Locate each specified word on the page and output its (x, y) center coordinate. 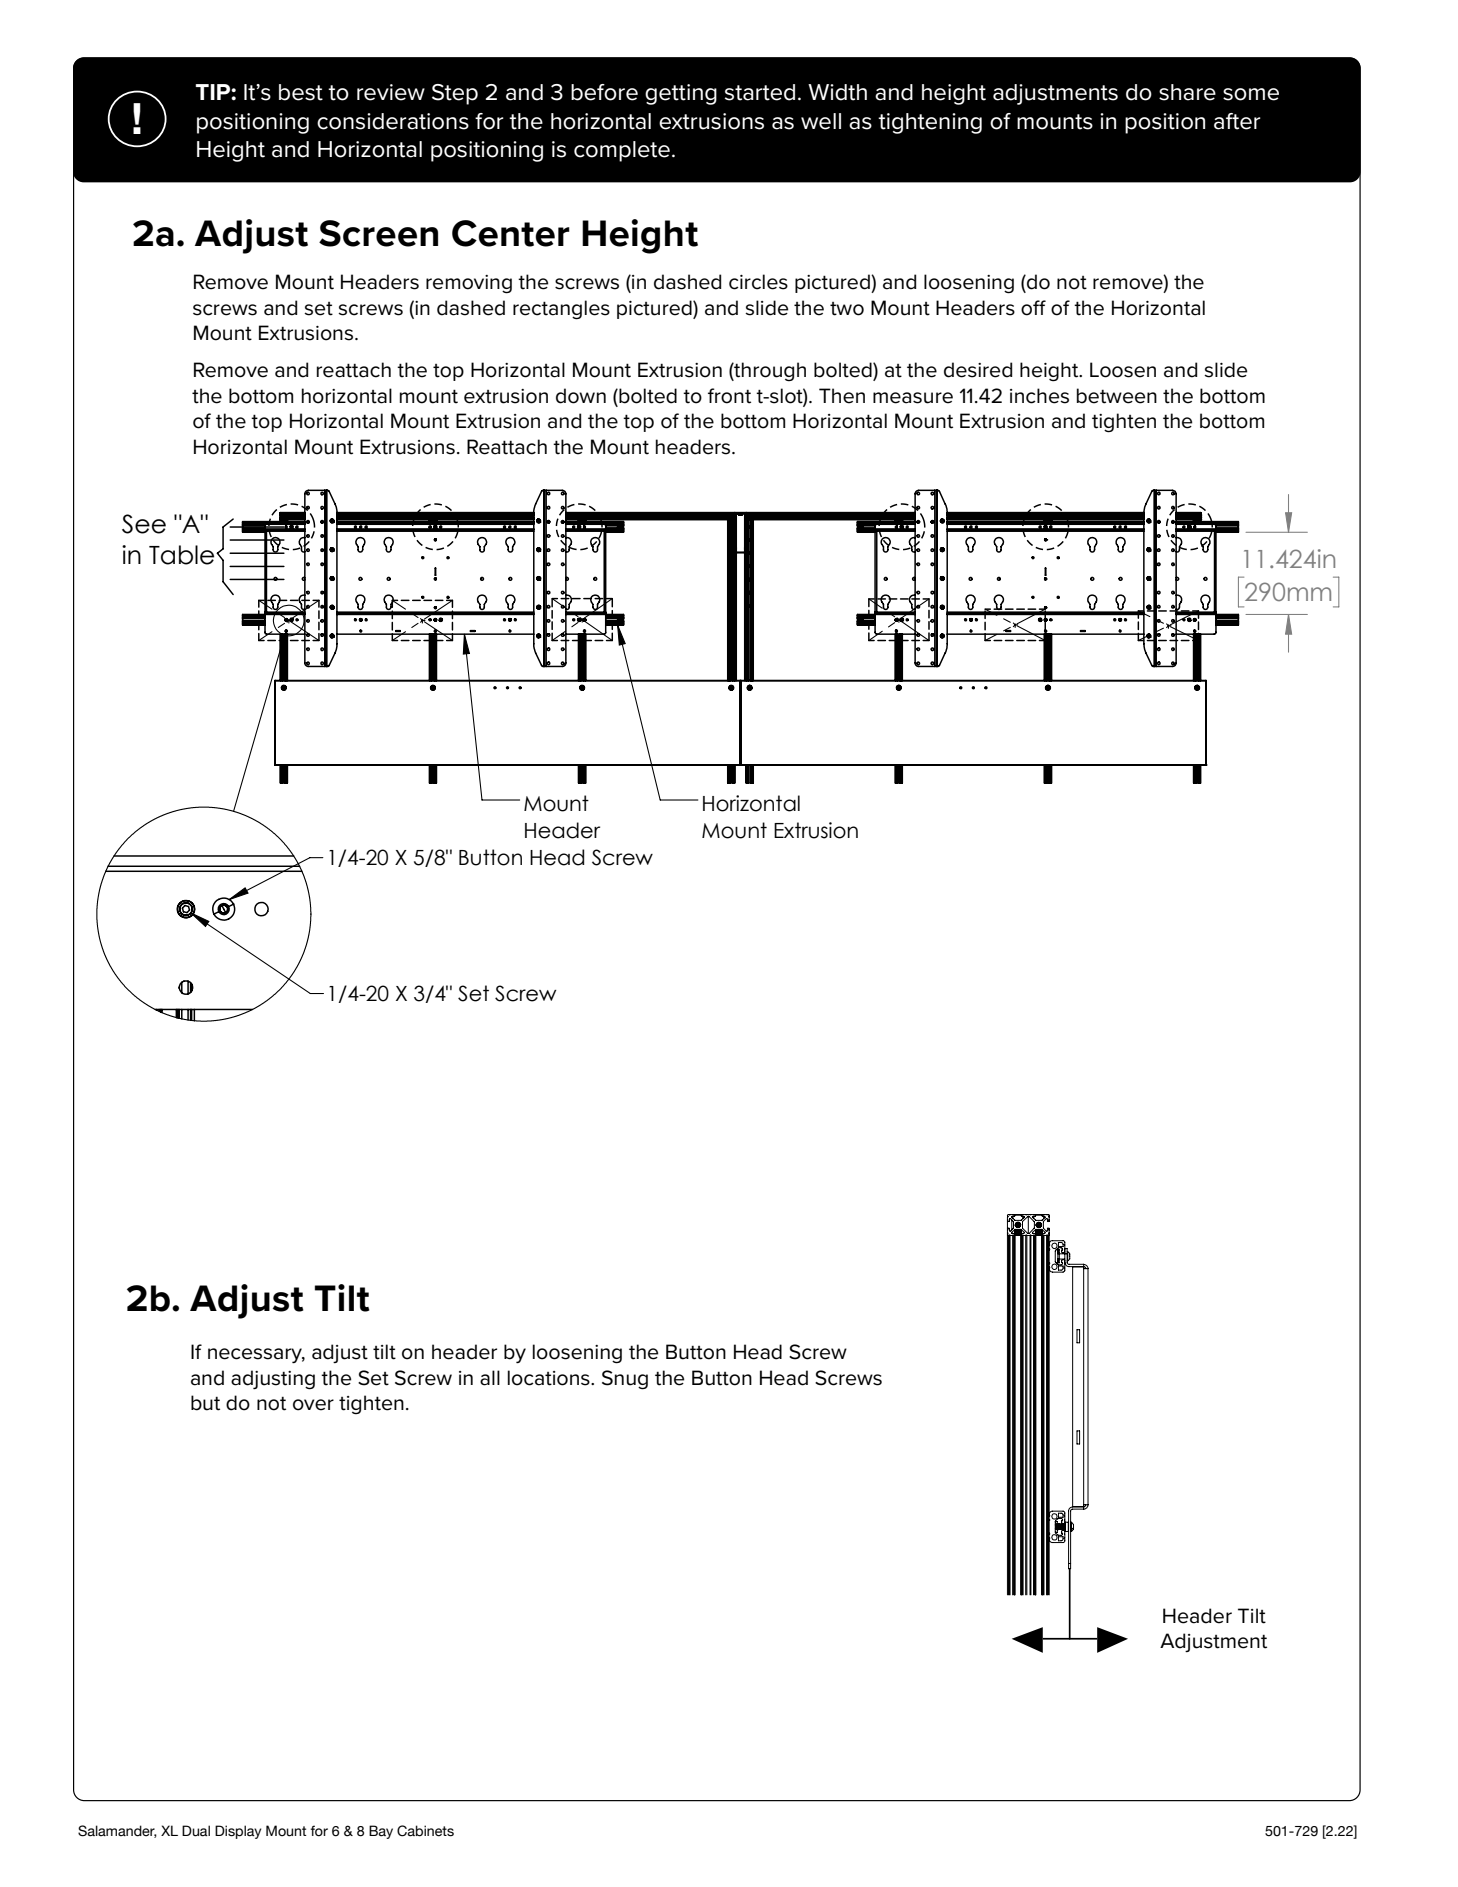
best (301, 92)
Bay (381, 1832)
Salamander (117, 1831)
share (1187, 92)
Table (183, 555)
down (581, 396)
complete (622, 151)
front (729, 396)
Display (238, 1832)
